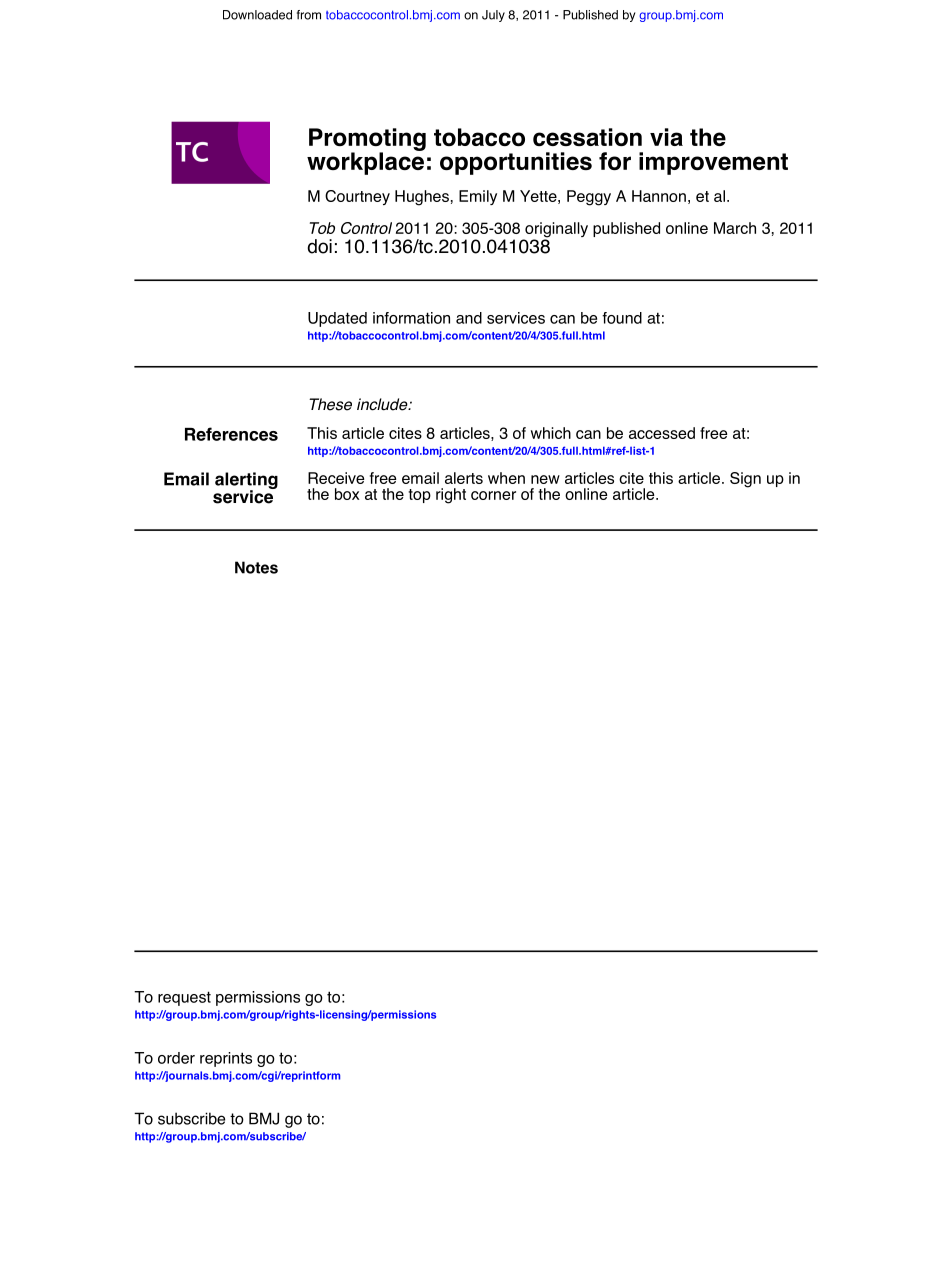 The width and height of the screenshot is (952, 1270). I want to click on request, so click(184, 998).
